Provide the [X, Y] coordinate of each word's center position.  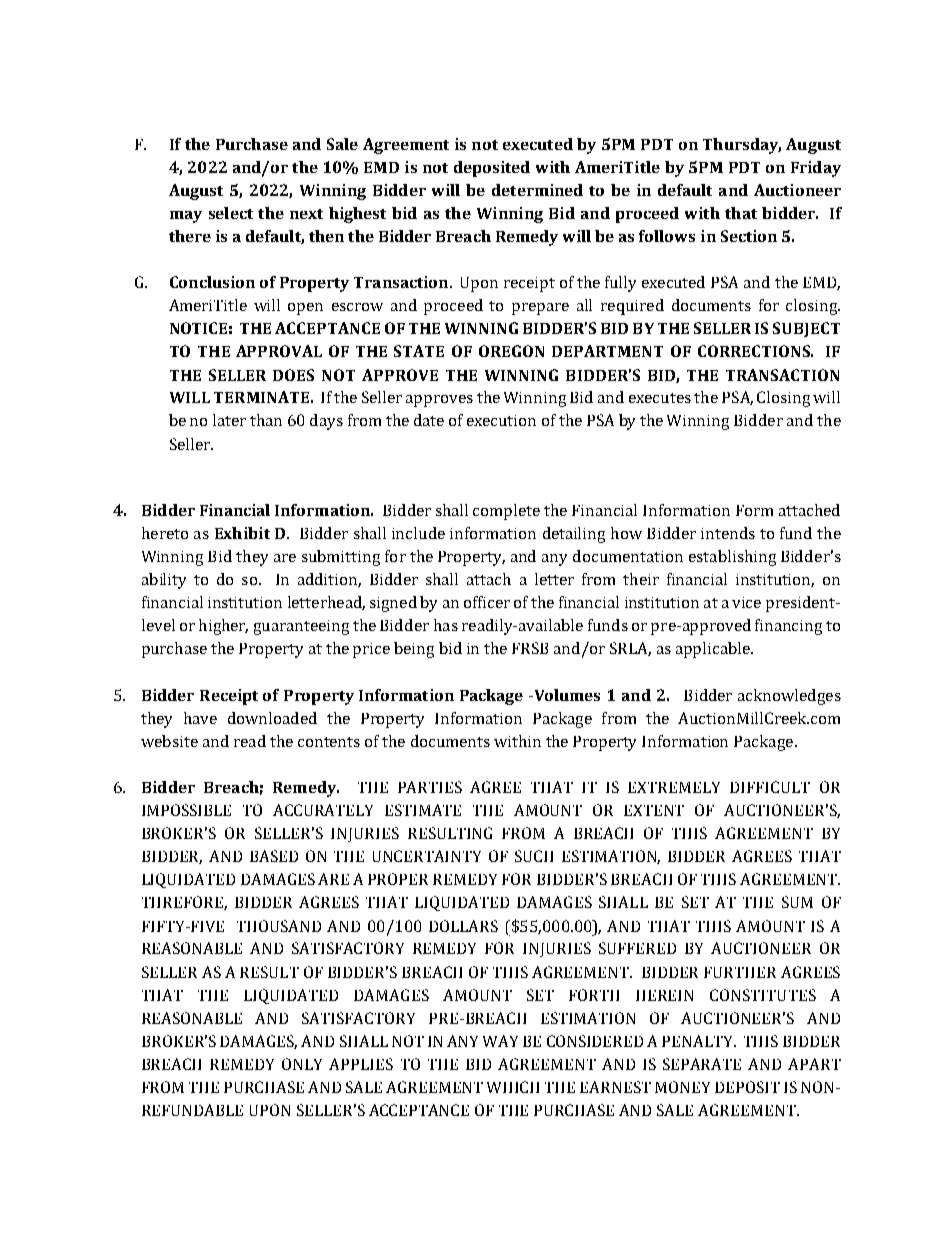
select [231, 213]
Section [749, 236]
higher [223, 627]
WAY [500, 1041]
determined [537, 190]
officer [487, 602]
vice [746, 602]
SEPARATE [702, 1064]
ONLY [302, 1064]
